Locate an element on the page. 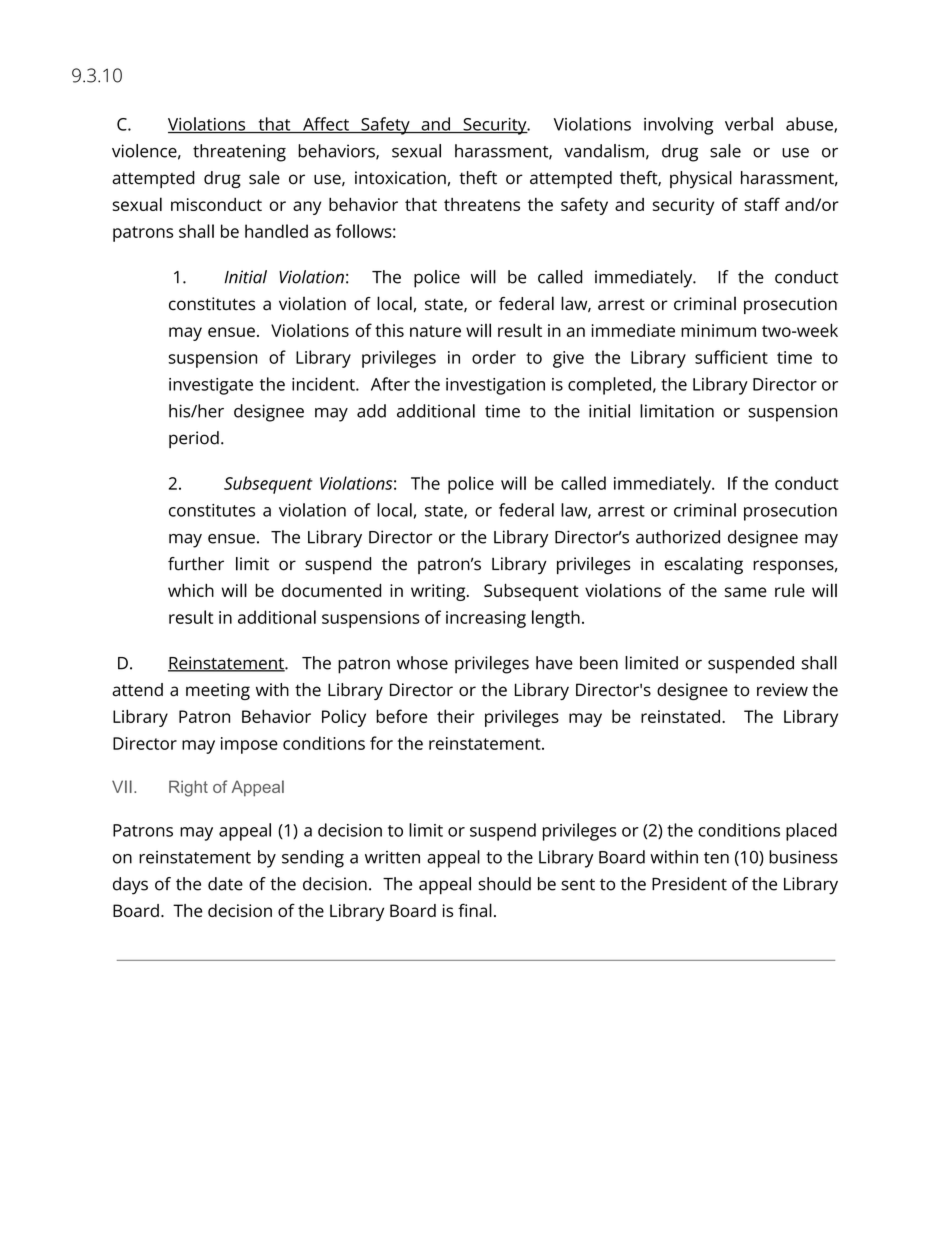 The width and height of the document is (952, 1233). intoxication is located at coordinates (400, 178).
